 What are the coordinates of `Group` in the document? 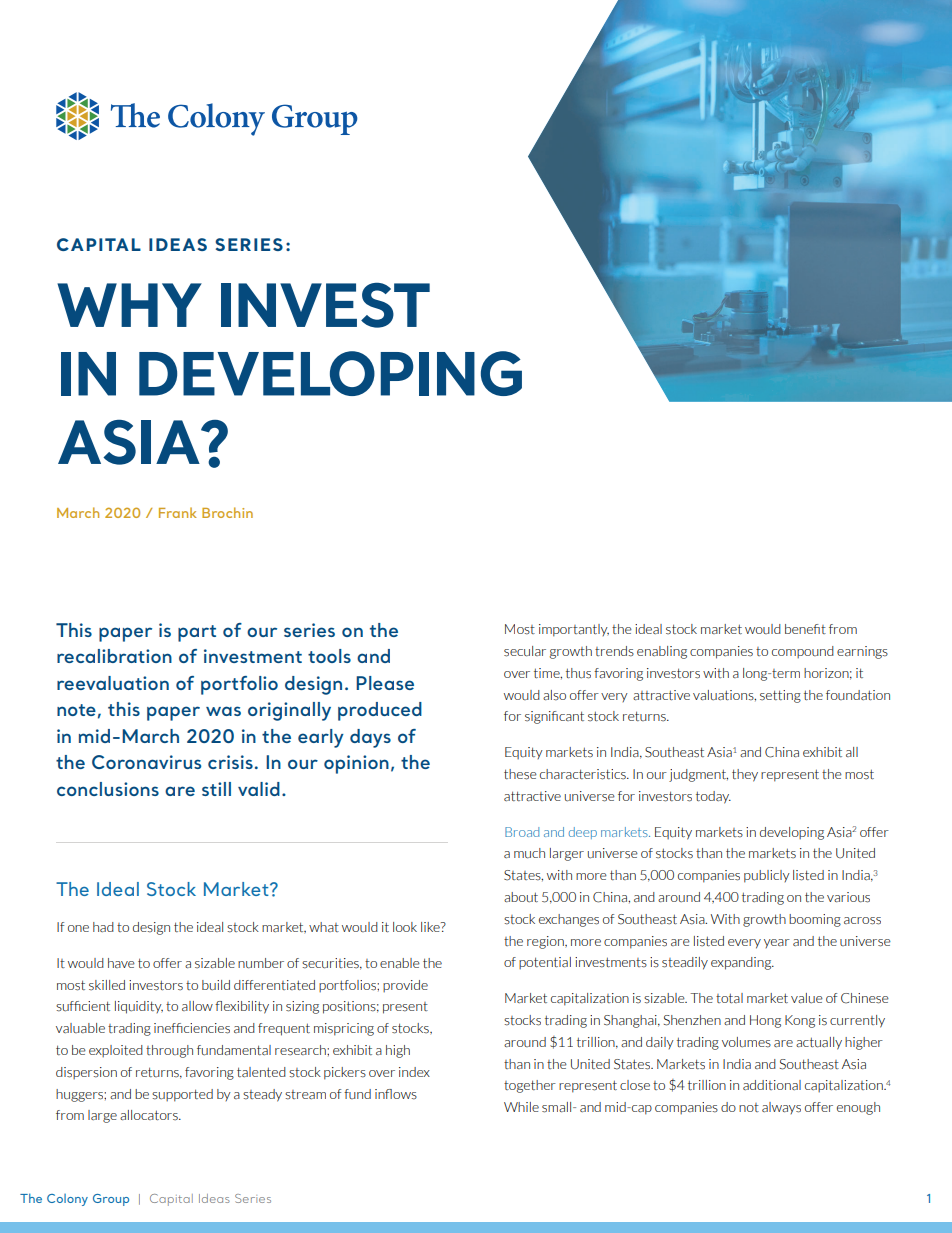 It's located at (111, 1200).
